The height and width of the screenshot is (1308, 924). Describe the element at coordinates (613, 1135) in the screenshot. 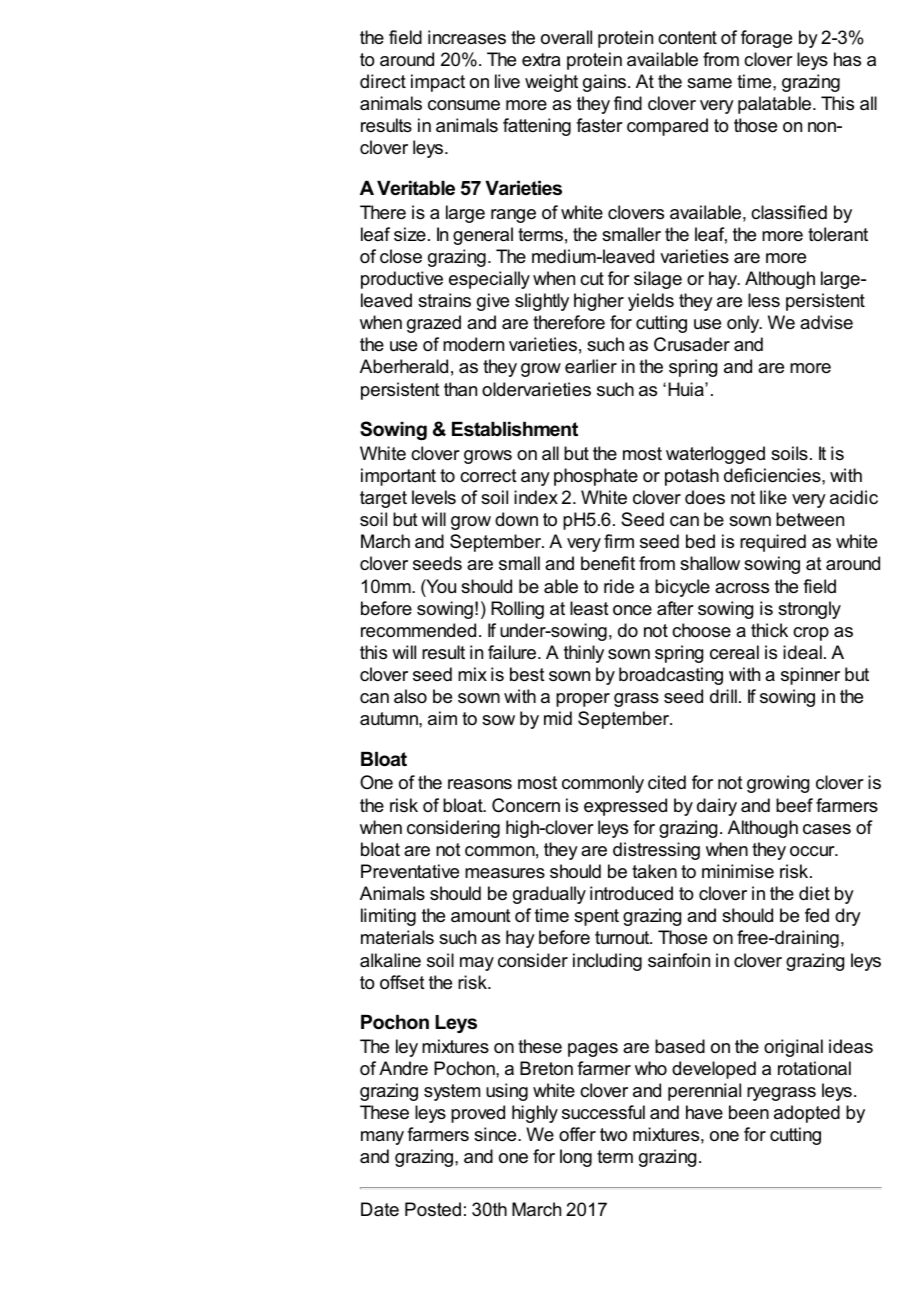

I see `two` at that location.
